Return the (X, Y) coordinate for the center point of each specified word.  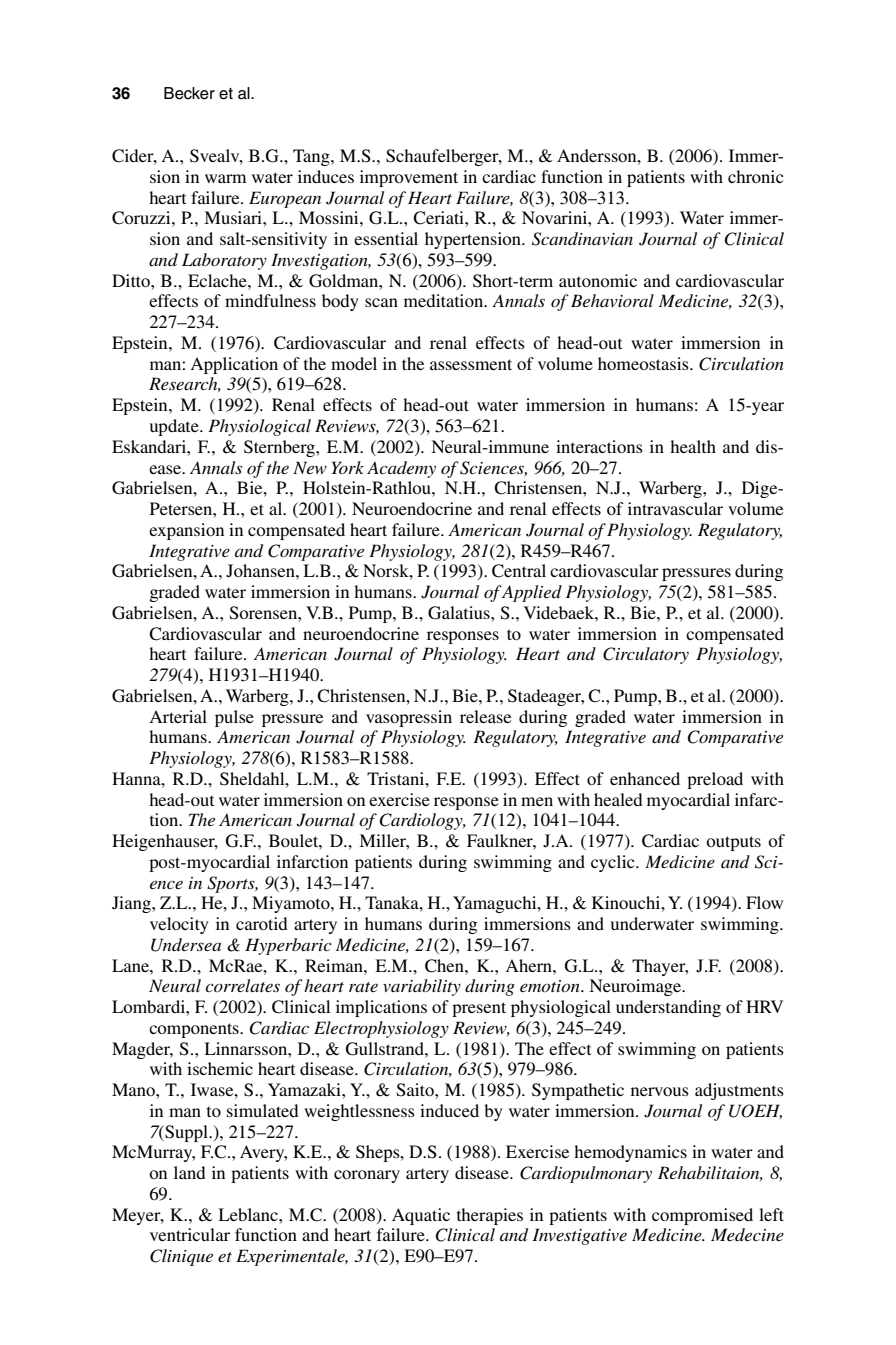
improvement (409, 178)
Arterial (178, 716)
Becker (189, 93)
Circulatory (646, 655)
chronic (755, 176)
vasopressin (409, 718)
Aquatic (421, 1216)
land (190, 1172)
